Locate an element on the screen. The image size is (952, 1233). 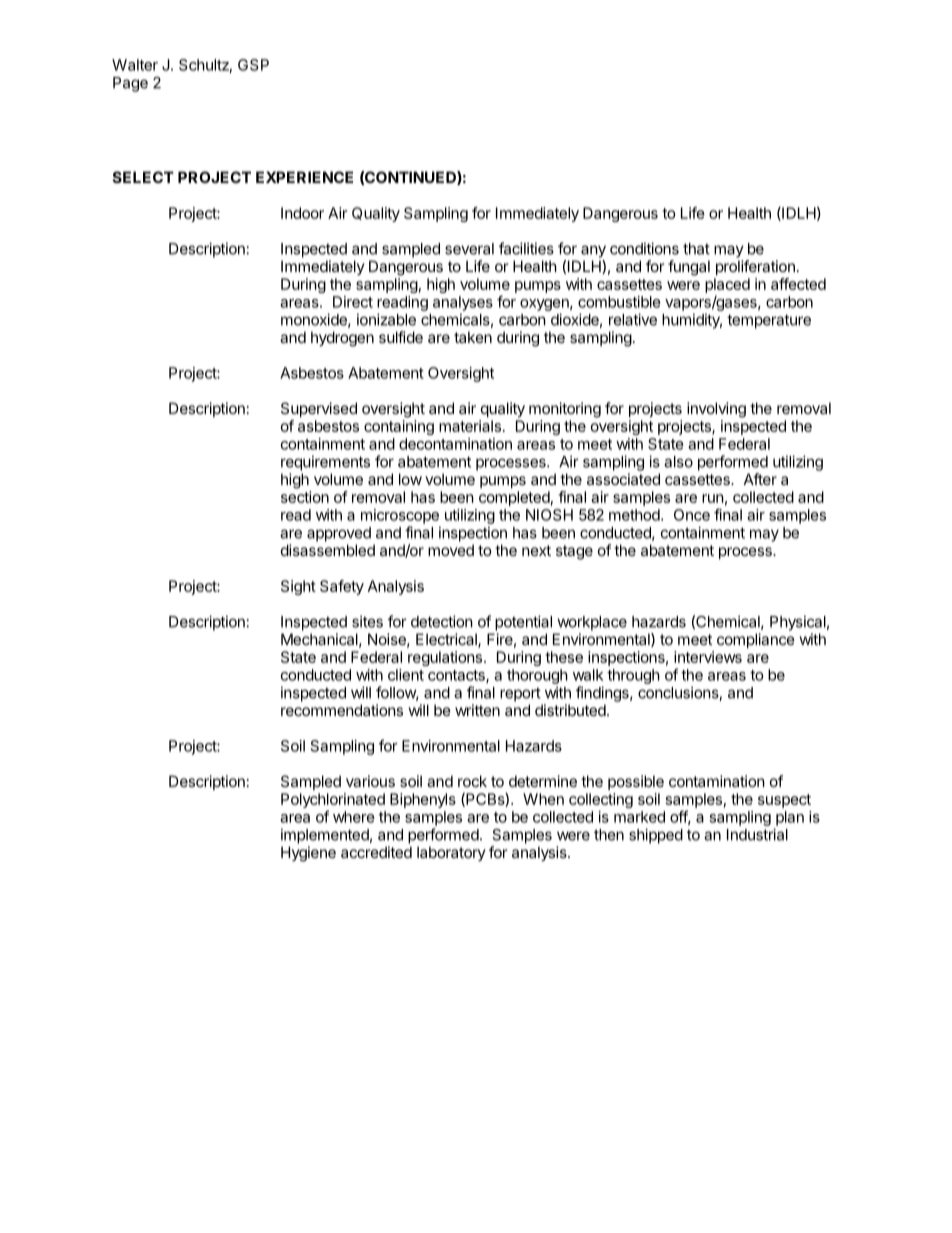
that is located at coordinates (696, 249).
